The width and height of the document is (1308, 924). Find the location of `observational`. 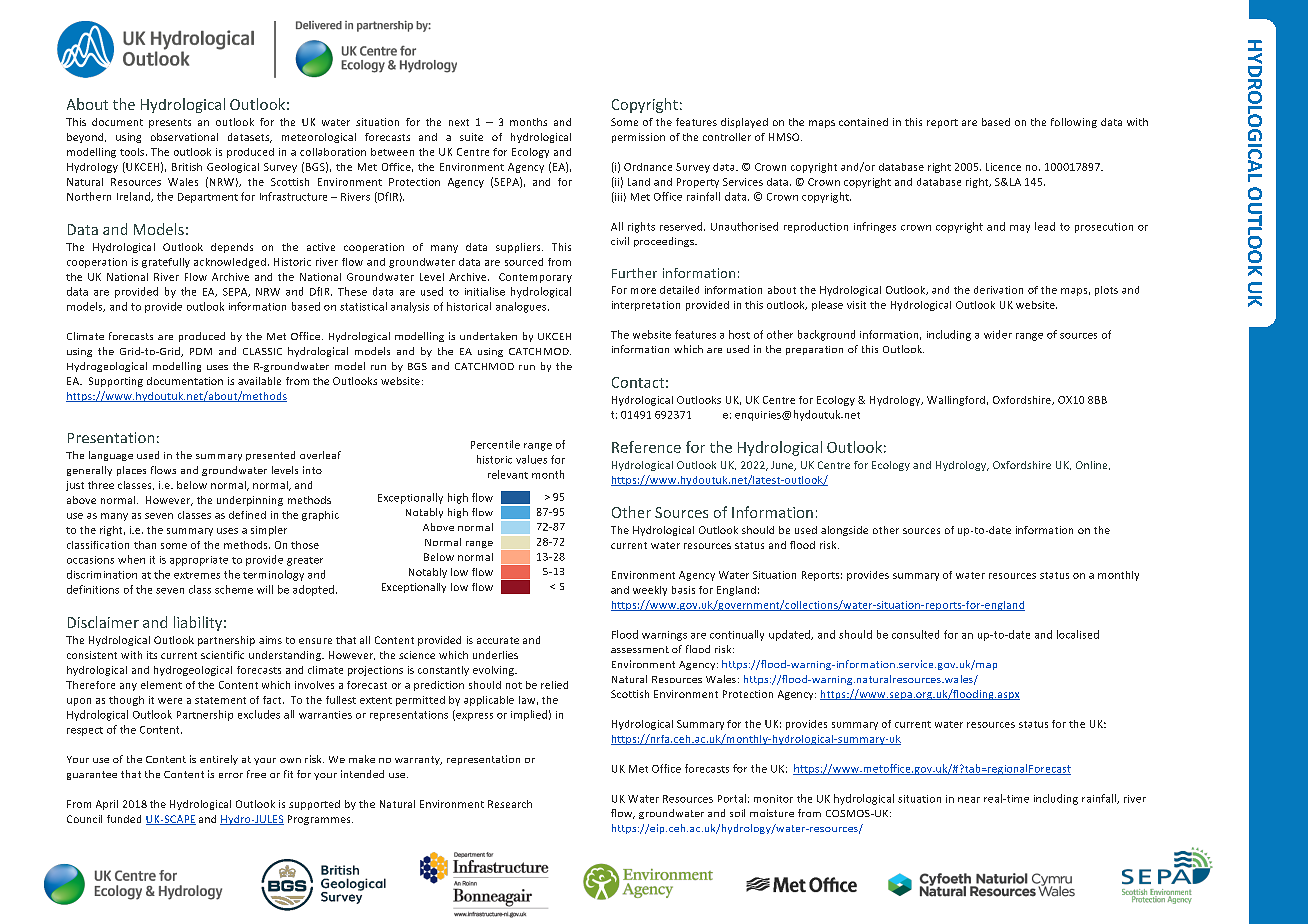

observational is located at coordinates (184, 137).
